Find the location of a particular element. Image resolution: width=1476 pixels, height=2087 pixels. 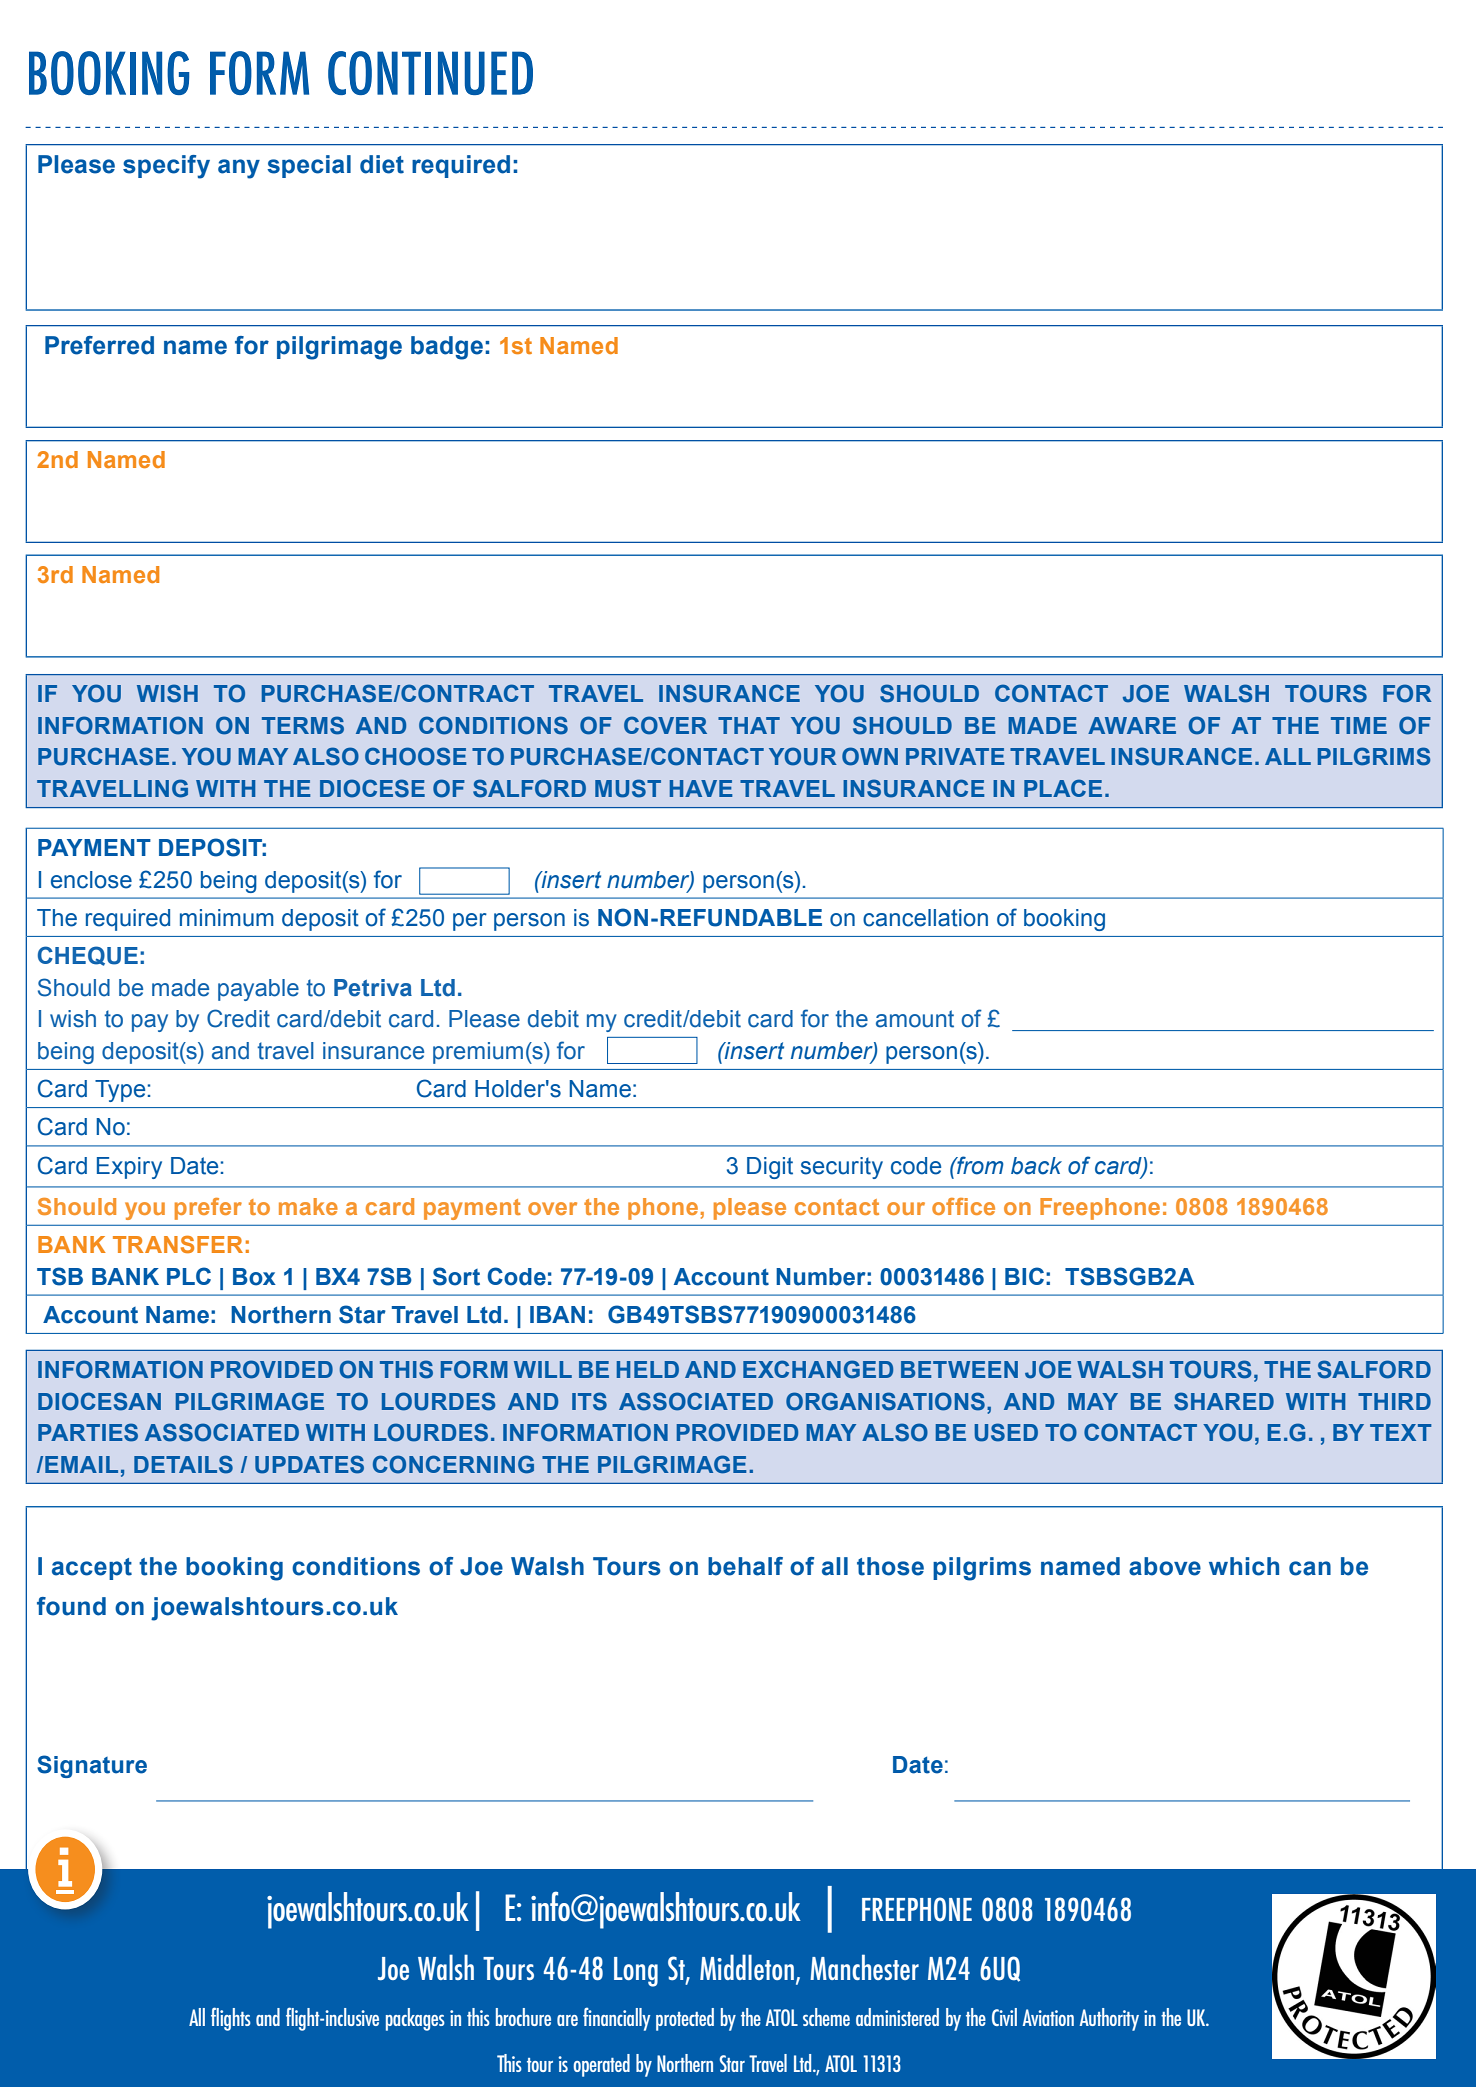

any is located at coordinates (239, 169).
